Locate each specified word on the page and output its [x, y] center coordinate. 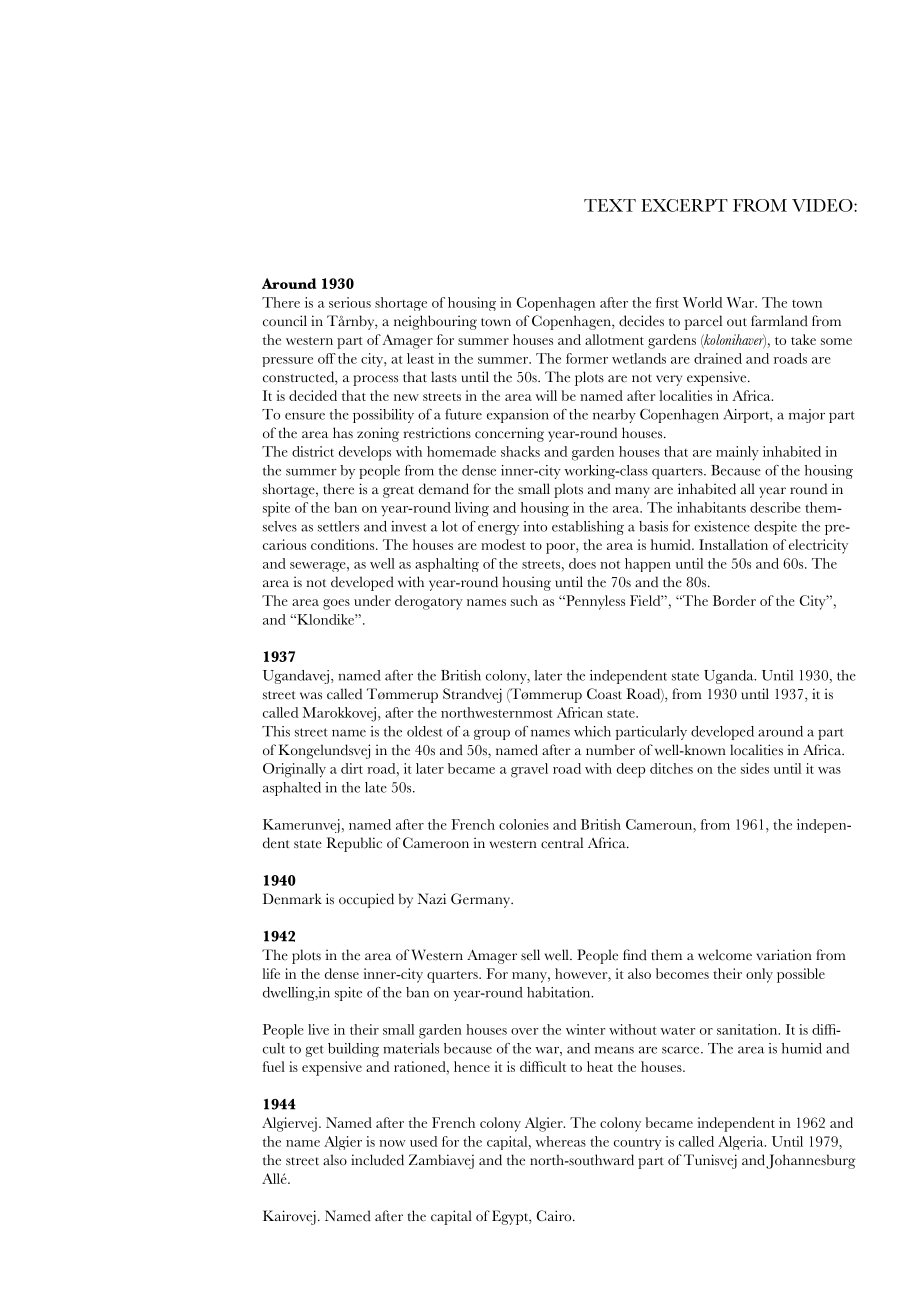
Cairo [555, 1215]
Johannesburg [811, 1161]
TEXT [610, 205]
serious [350, 302]
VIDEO [823, 205]
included [377, 1160]
